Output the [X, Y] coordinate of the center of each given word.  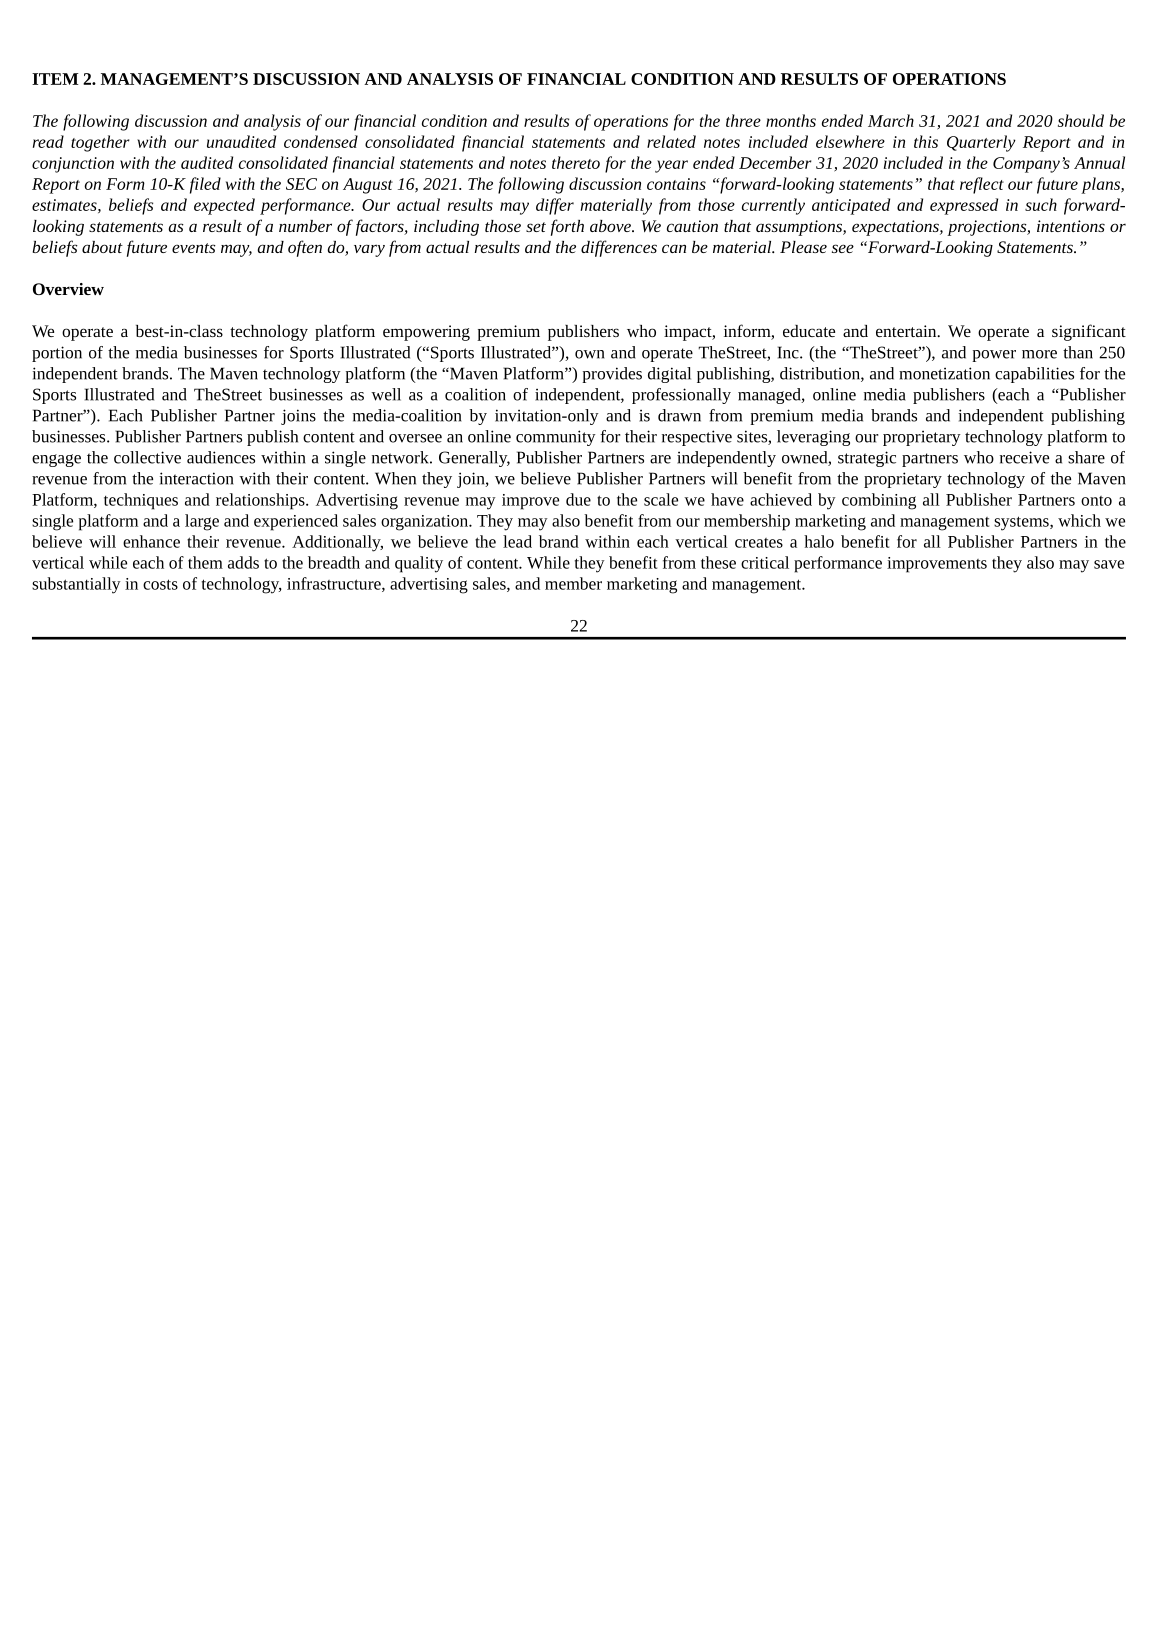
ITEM [55, 79]
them [205, 562]
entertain [907, 331]
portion [57, 354]
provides [612, 375]
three [743, 120]
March [891, 120]
